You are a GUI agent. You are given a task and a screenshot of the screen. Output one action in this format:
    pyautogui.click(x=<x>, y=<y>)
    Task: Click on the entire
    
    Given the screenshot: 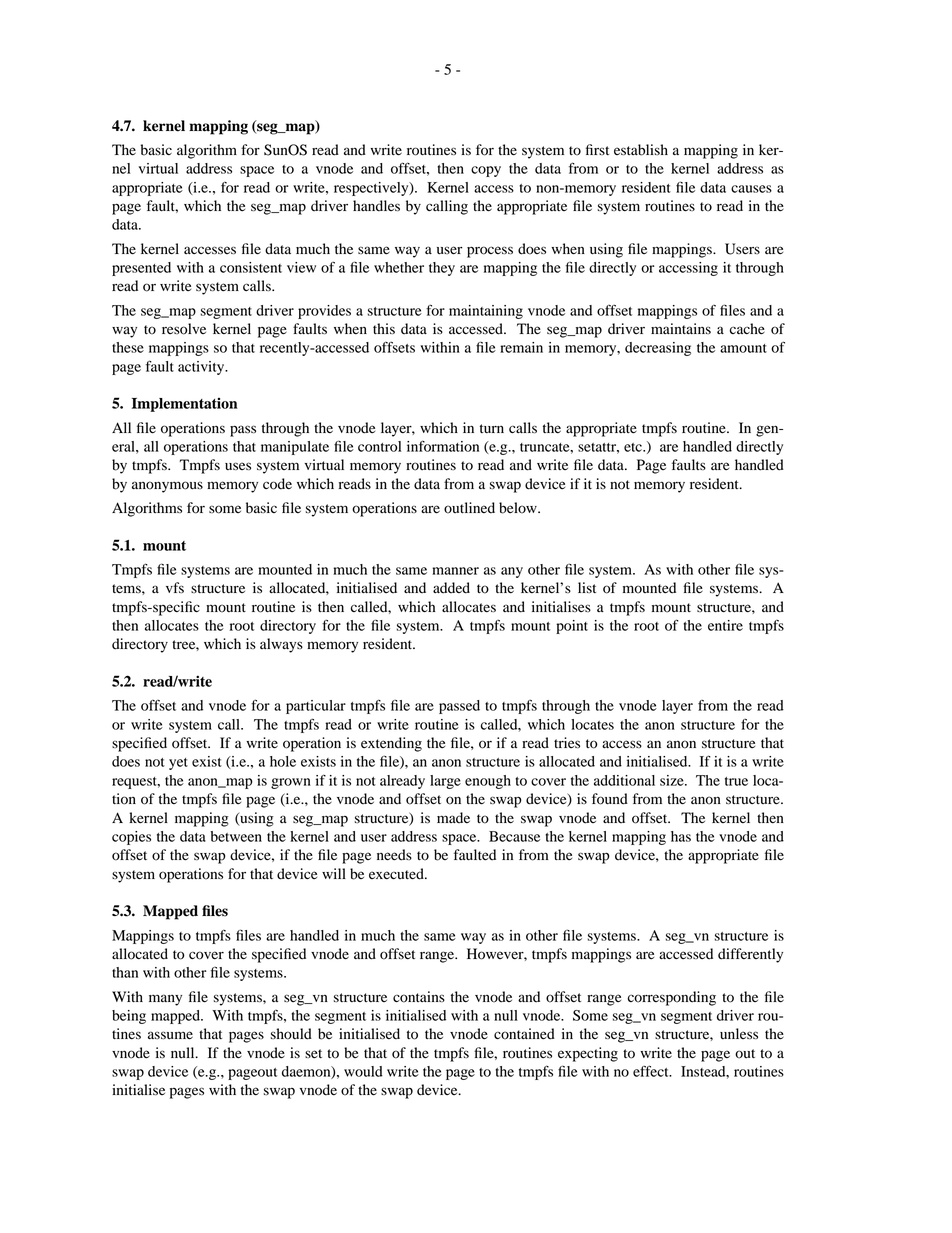 What is the action you would take?
    pyautogui.click(x=725, y=625)
